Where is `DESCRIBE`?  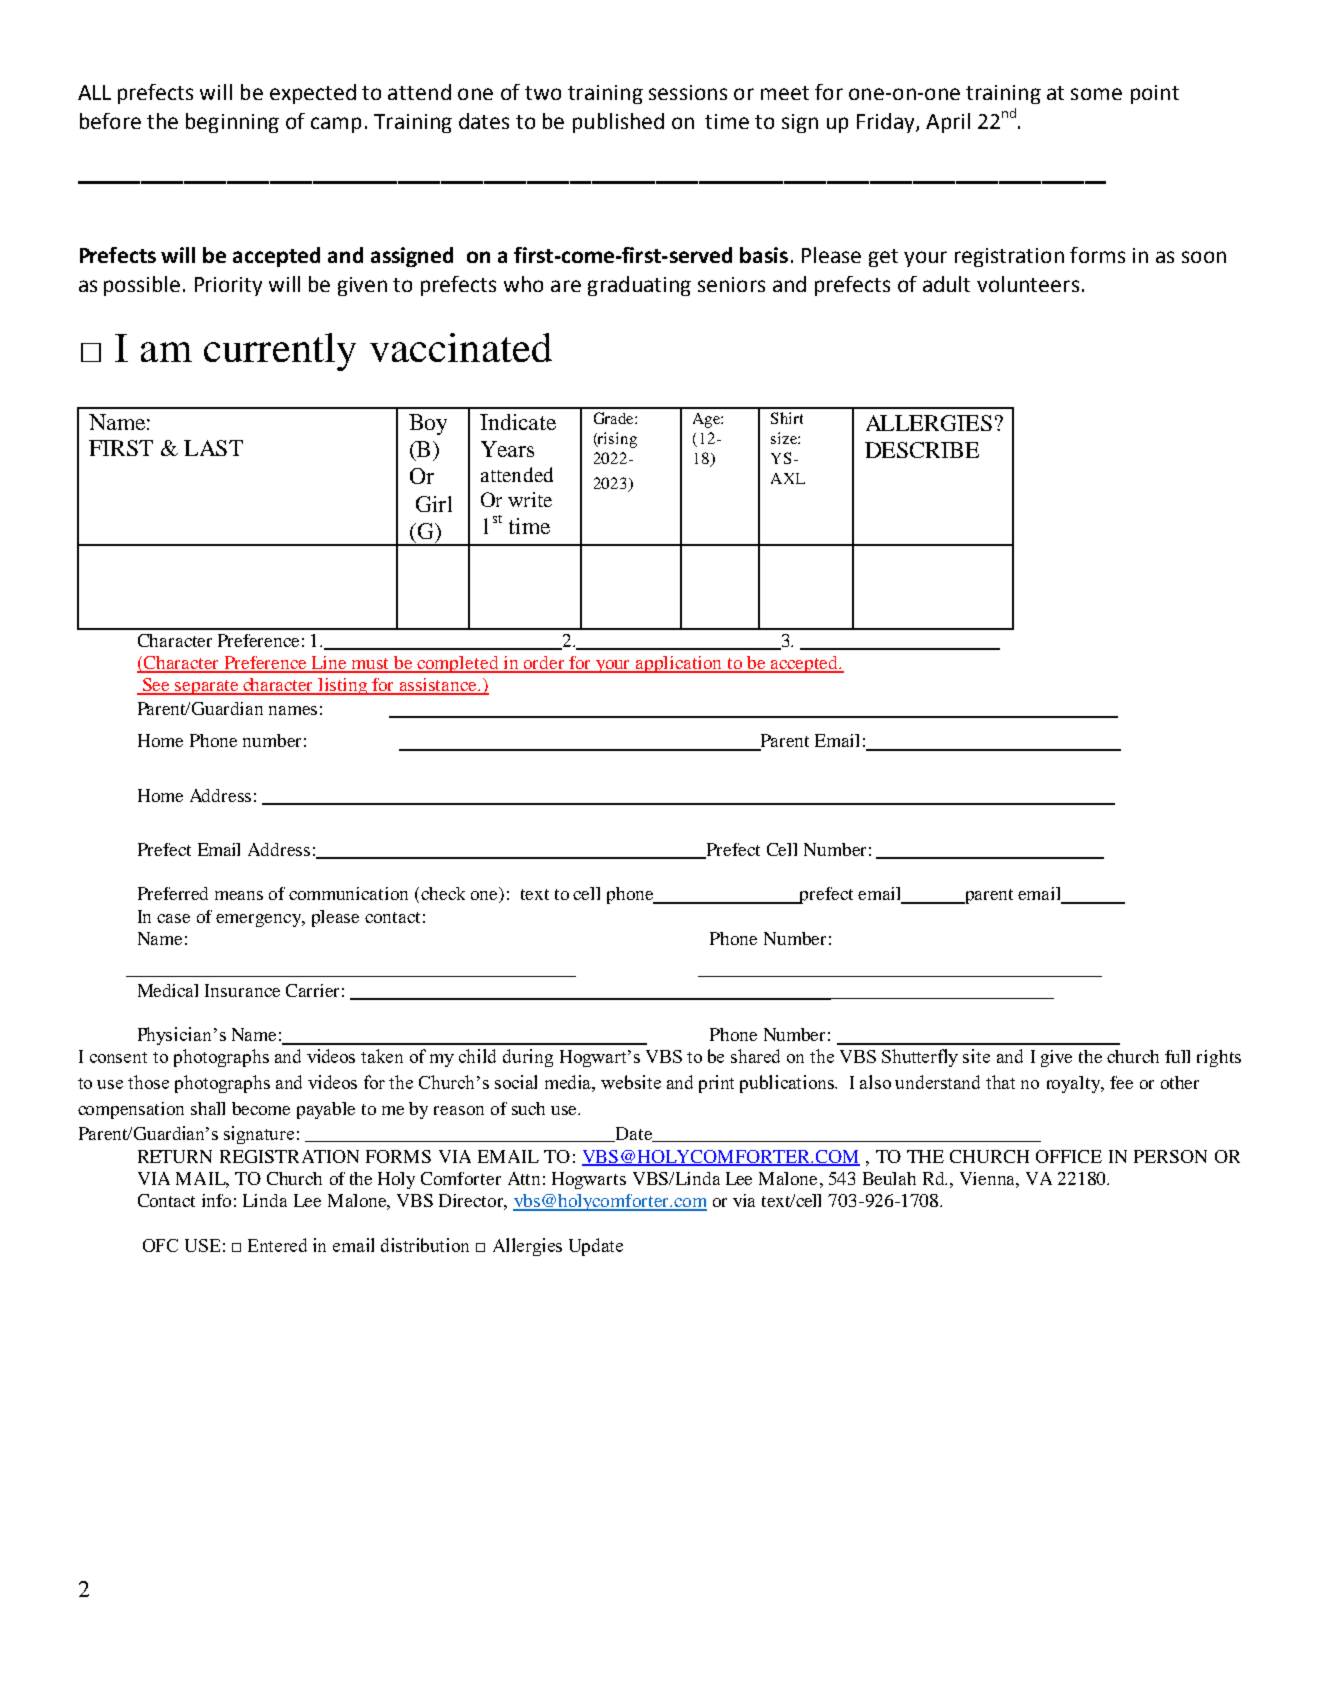
DESCRIBE is located at coordinates (922, 450).
